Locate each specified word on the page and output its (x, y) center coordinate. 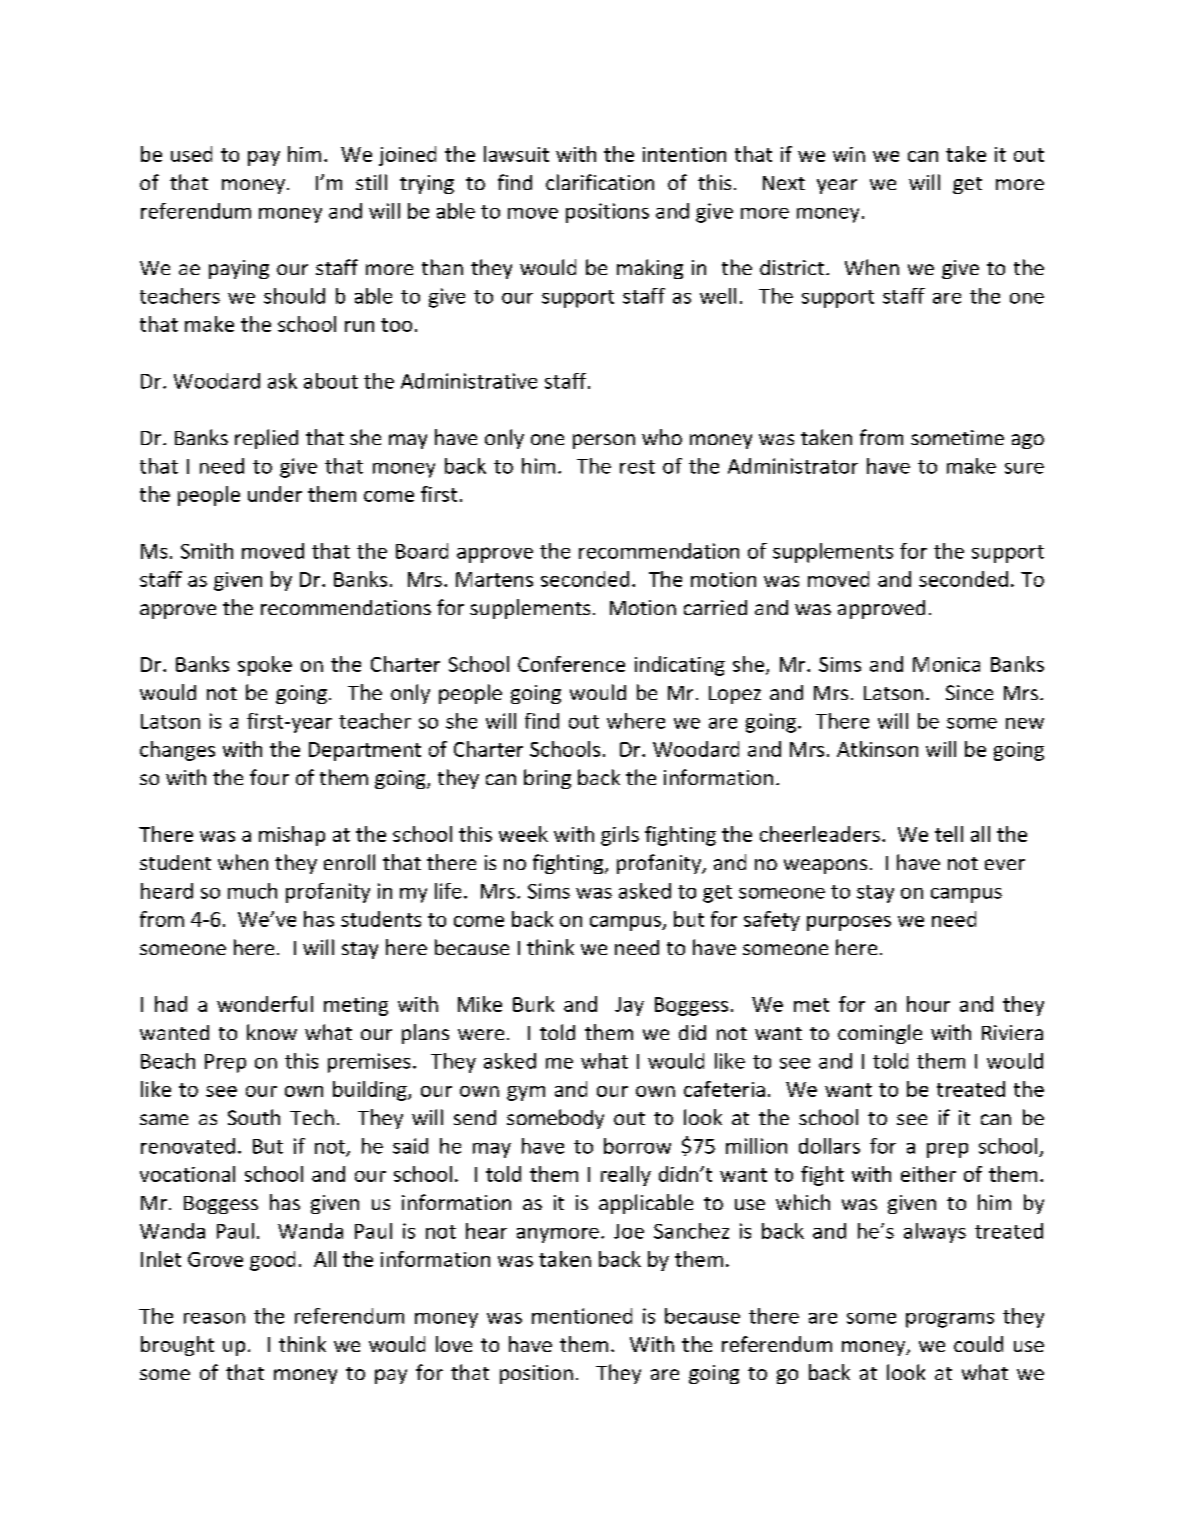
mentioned (582, 1316)
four (269, 777)
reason (214, 1318)
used (191, 154)
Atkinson (877, 749)
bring (547, 779)
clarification (600, 182)
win (849, 154)
